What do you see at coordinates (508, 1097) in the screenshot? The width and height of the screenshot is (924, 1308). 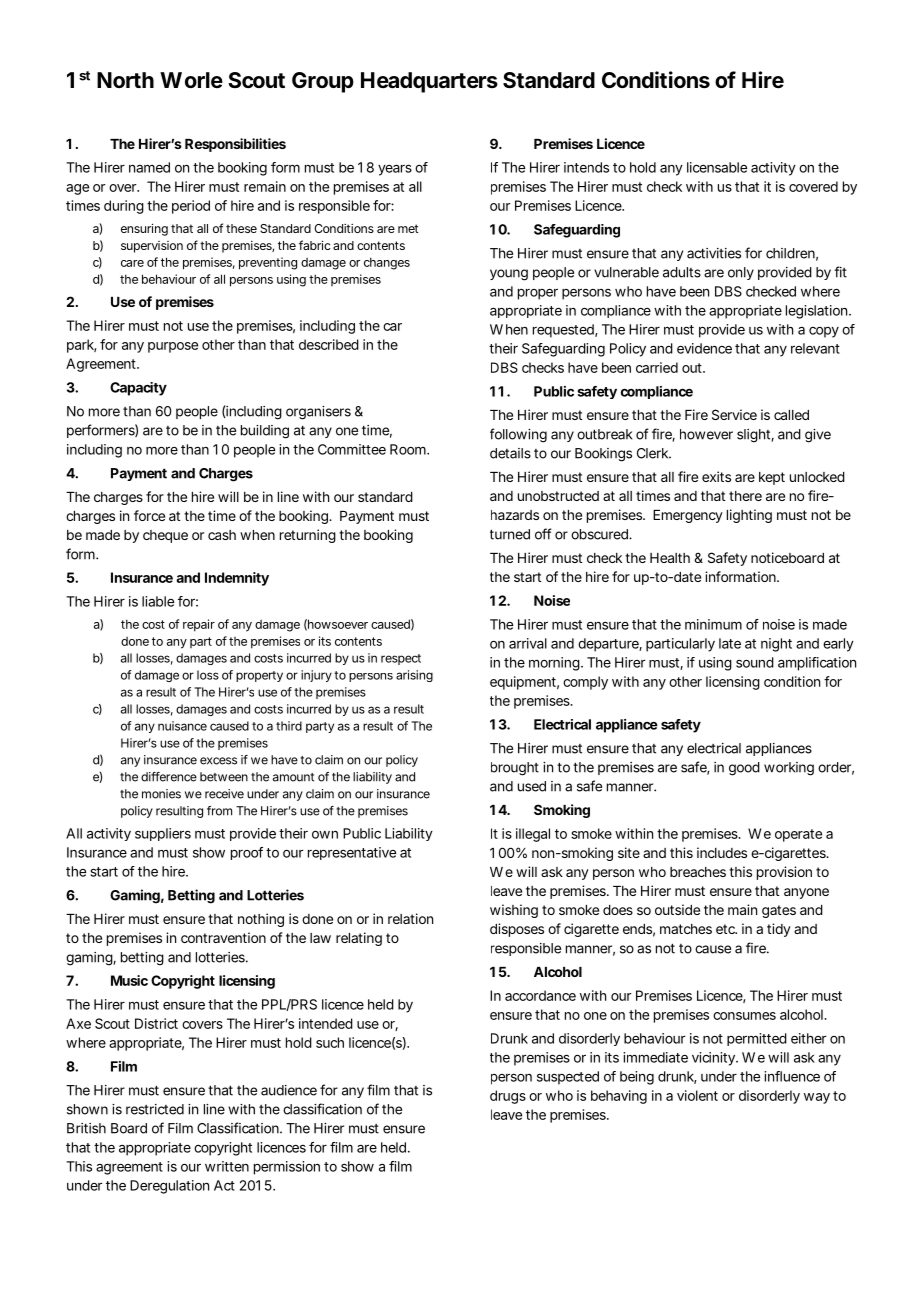 I see `drugs` at bounding box center [508, 1097].
